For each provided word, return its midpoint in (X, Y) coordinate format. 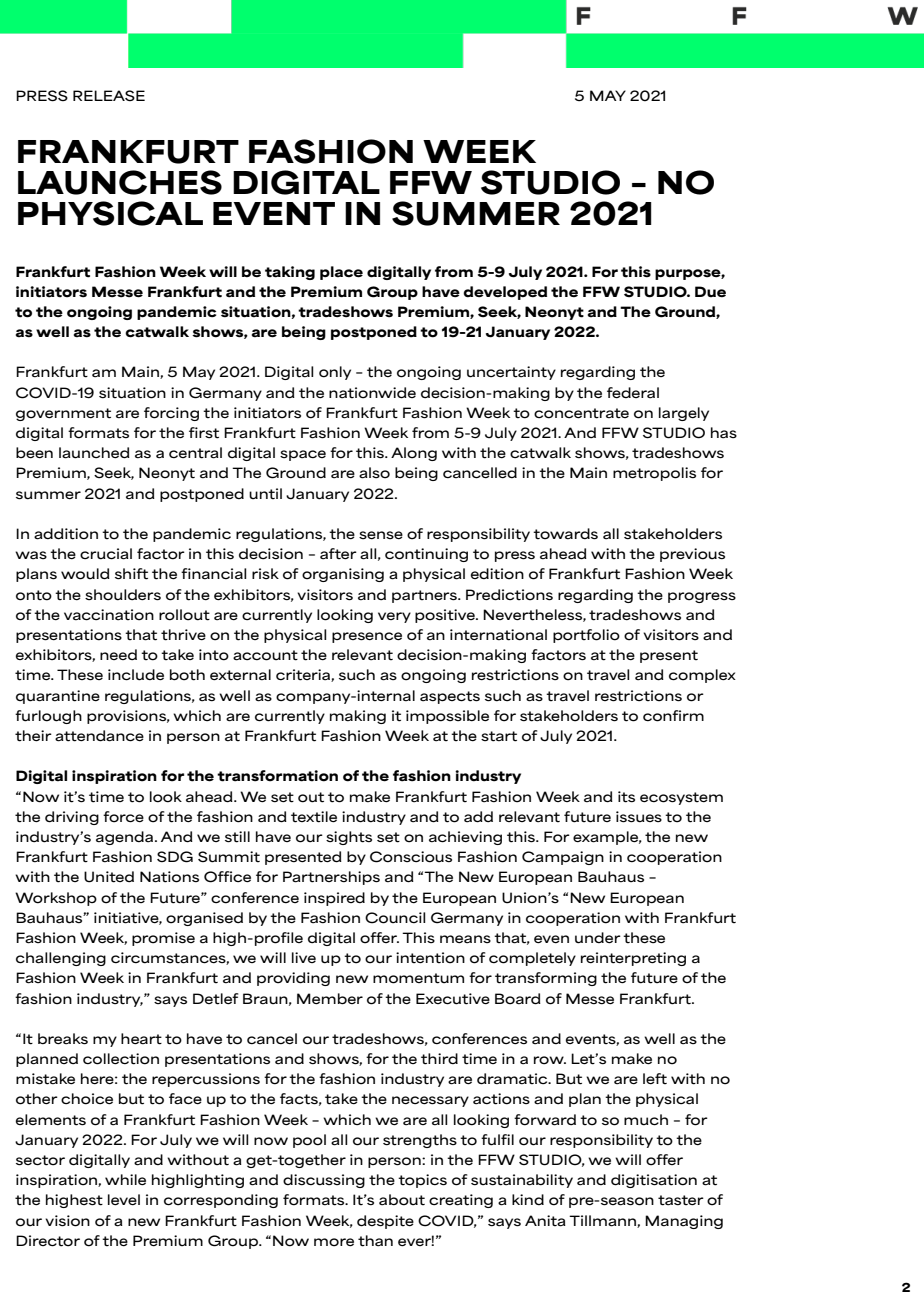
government (63, 414)
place (341, 273)
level (124, 1199)
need (118, 654)
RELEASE (109, 95)
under (598, 938)
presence (367, 637)
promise (163, 939)
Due (710, 291)
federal (633, 393)
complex (702, 676)
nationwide (372, 393)
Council (395, 918)
